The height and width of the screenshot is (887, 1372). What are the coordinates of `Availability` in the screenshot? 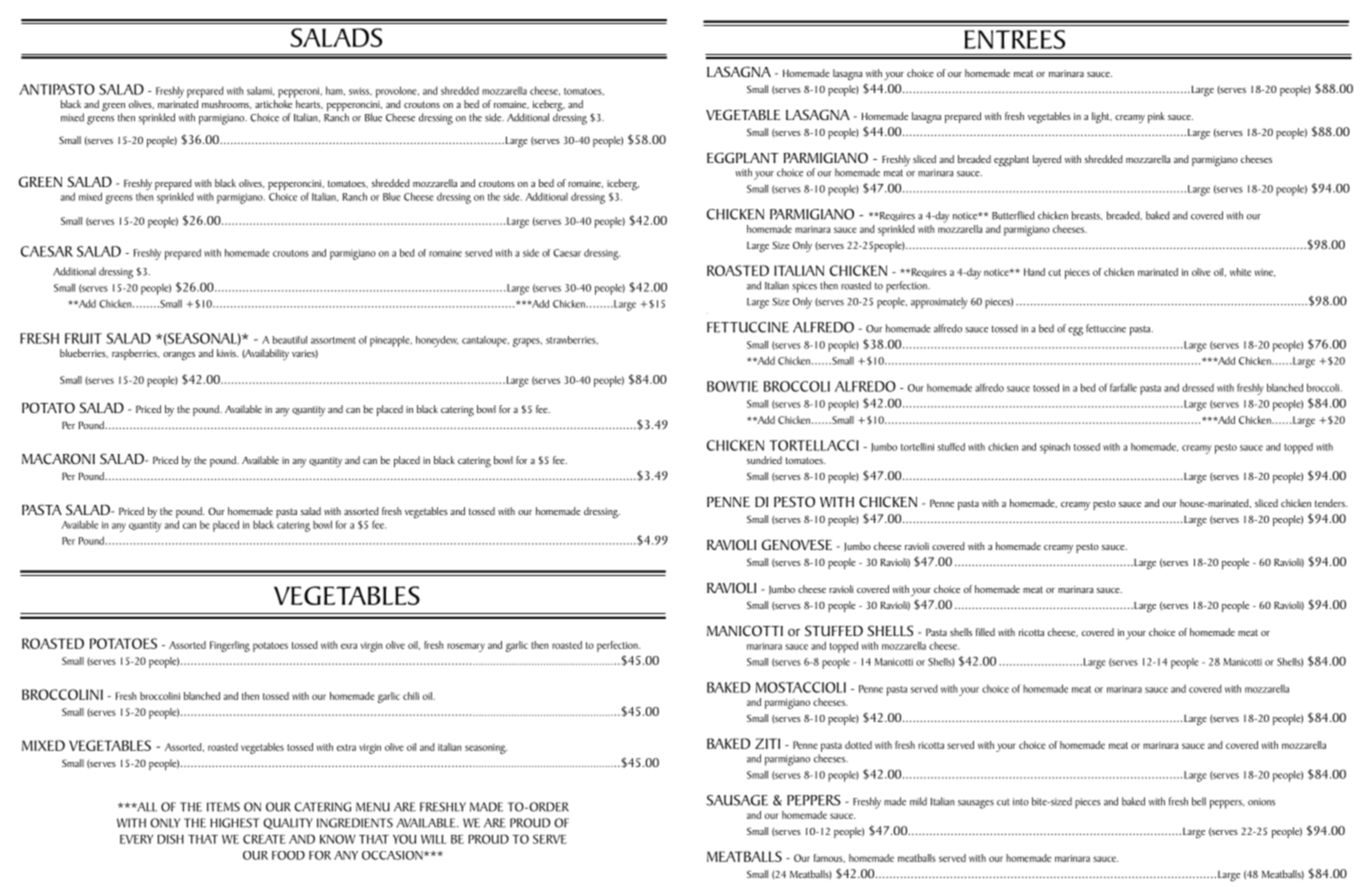 It's located at (265, 354).
